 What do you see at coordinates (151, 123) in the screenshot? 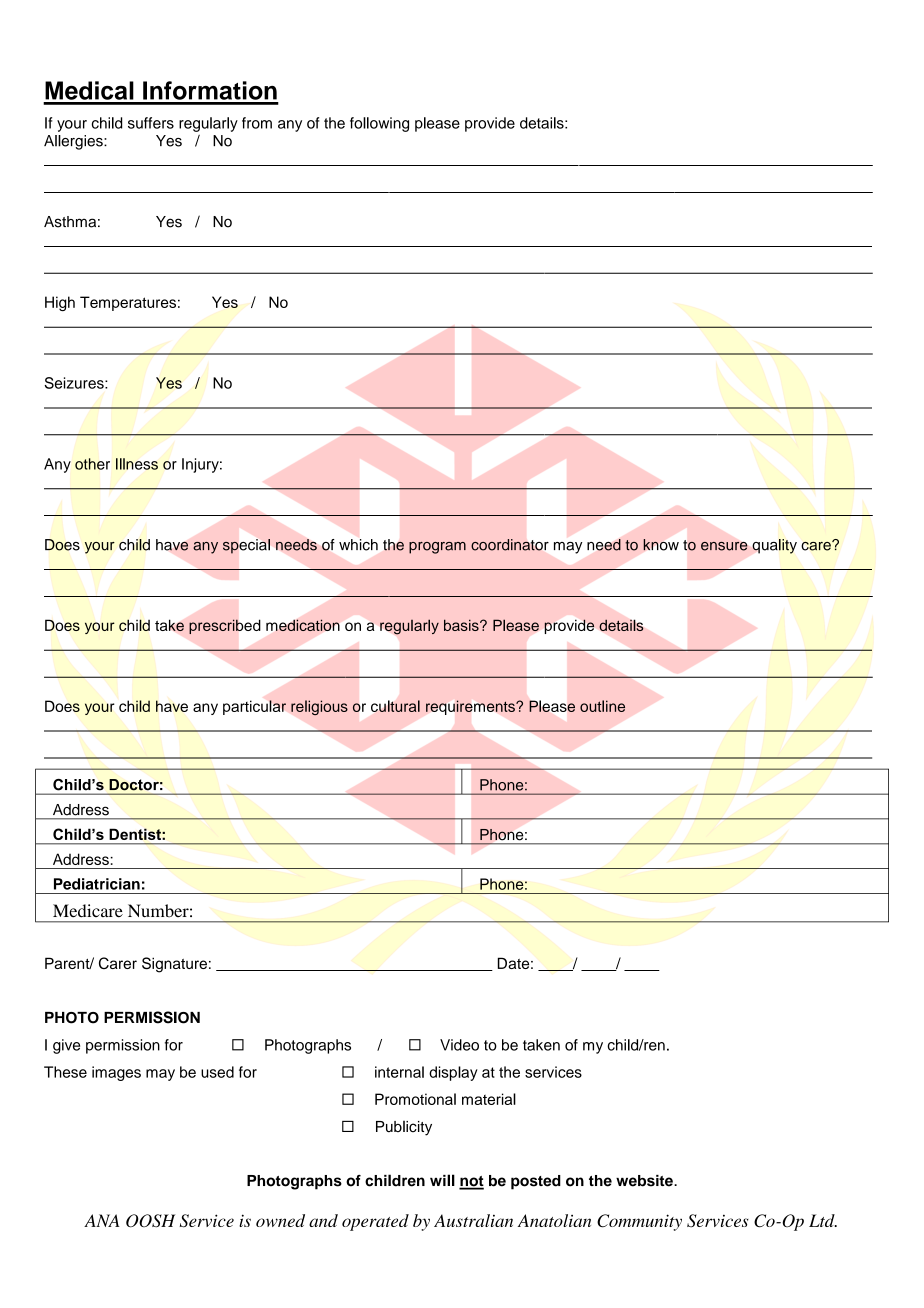
I see `suffers` at bounding box center [151, 123].
